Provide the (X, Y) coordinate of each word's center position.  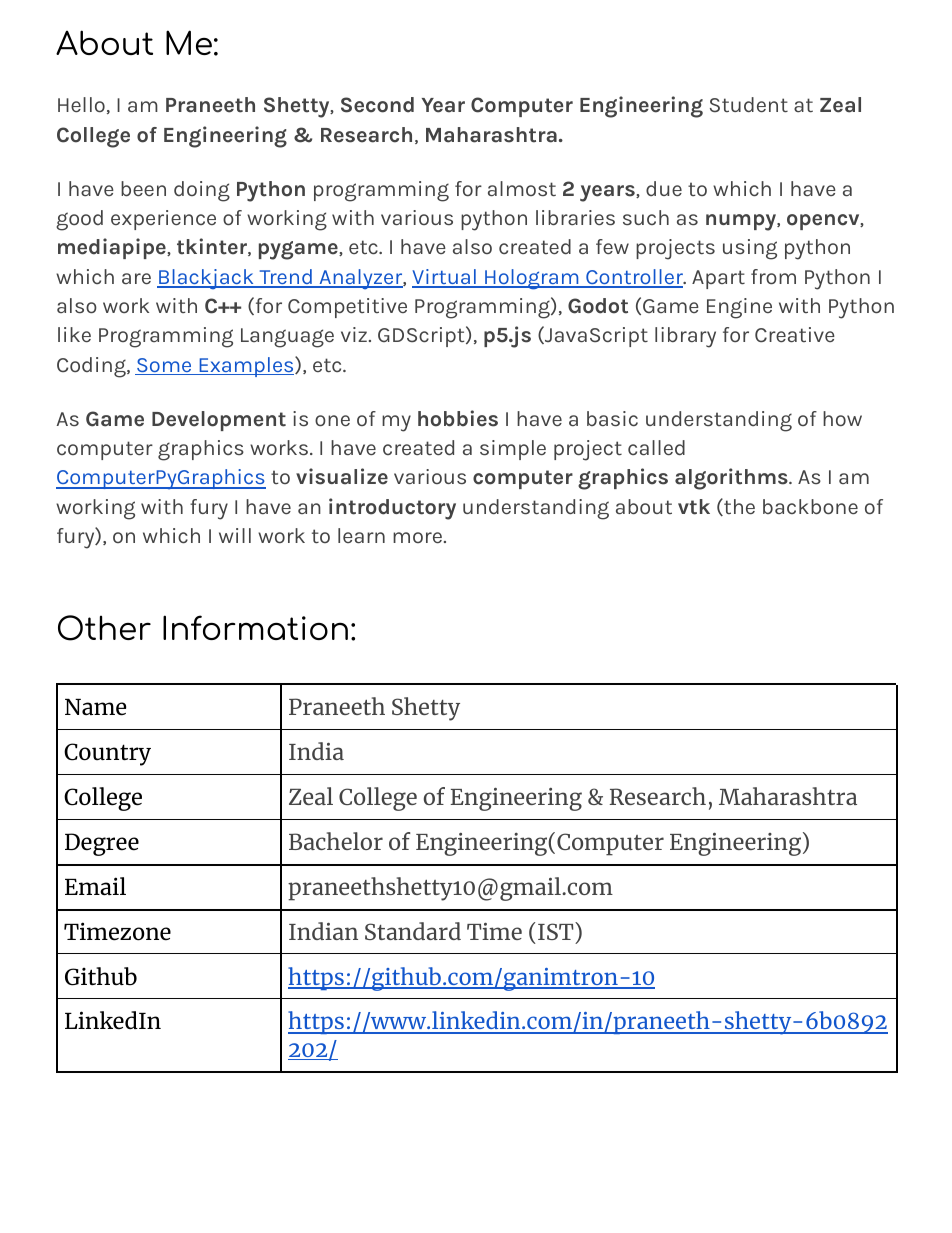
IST (557, 931)
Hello (81, 104)
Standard (413, 931)
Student (749, 104)
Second (377, 105)
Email (95, 886)
